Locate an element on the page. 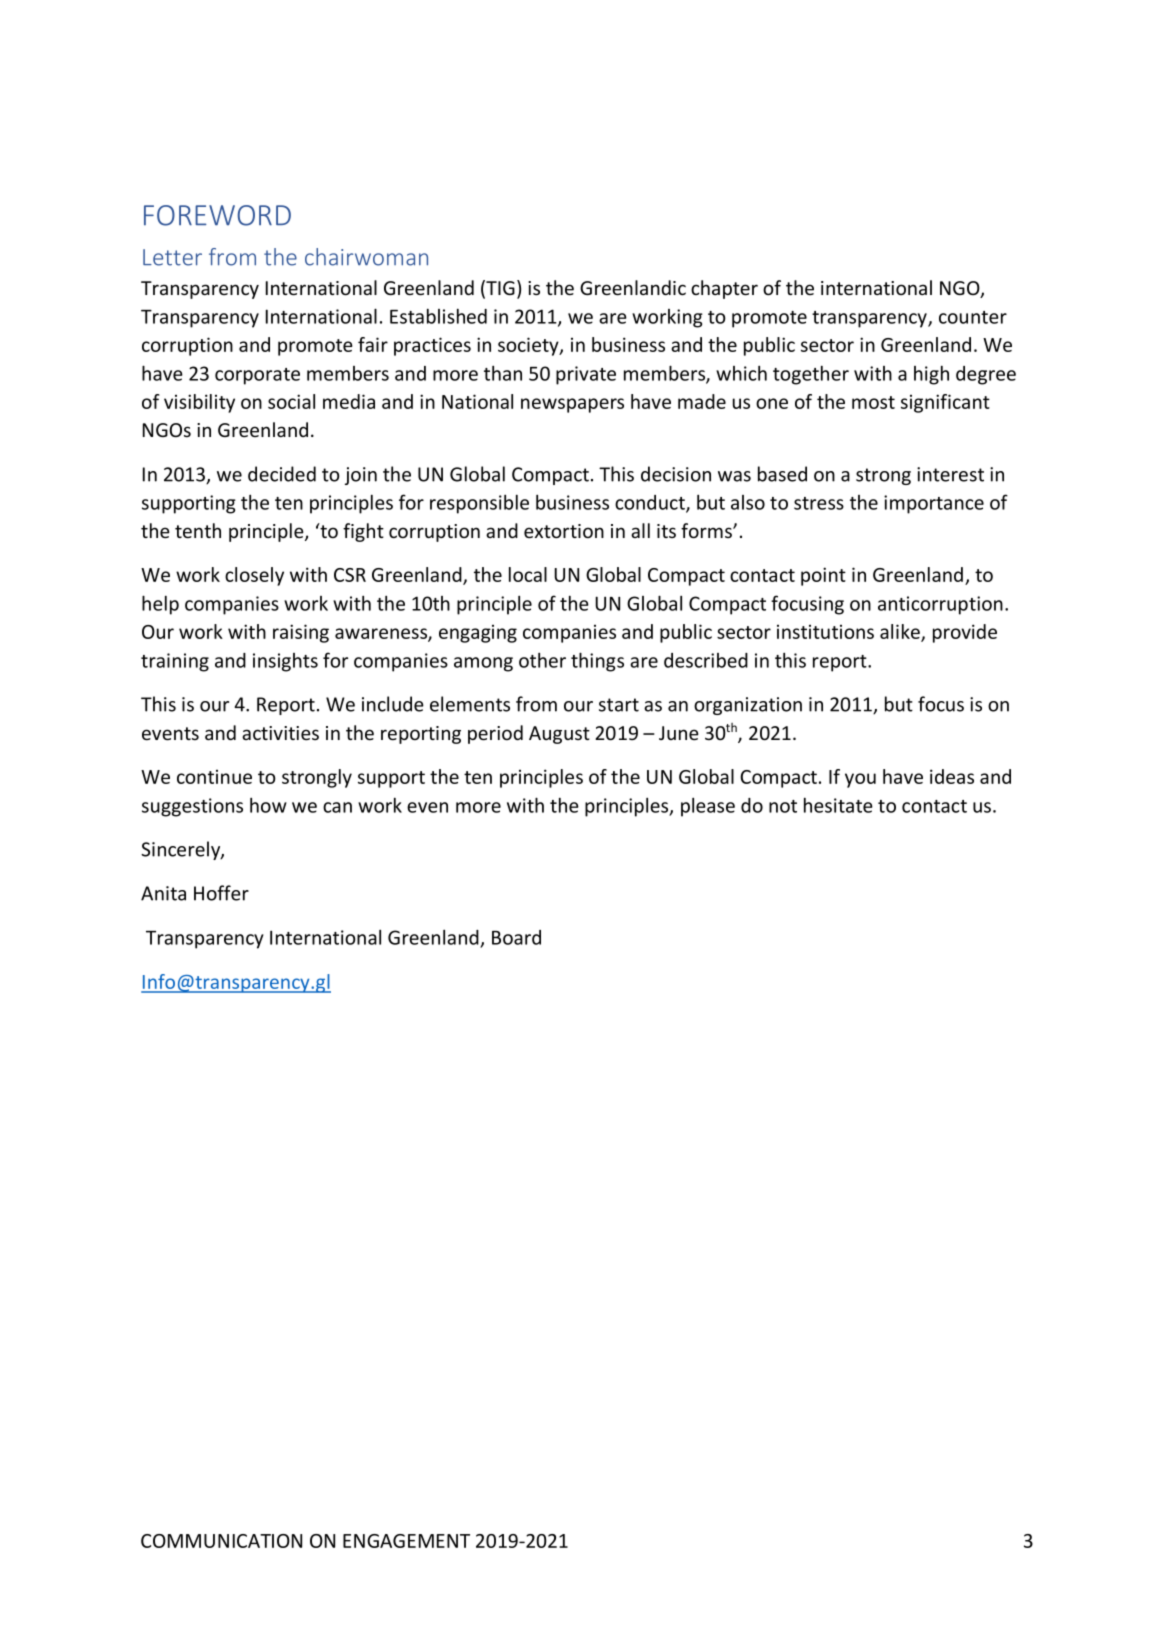  Hoffer is located at coordinates (221, 893).
